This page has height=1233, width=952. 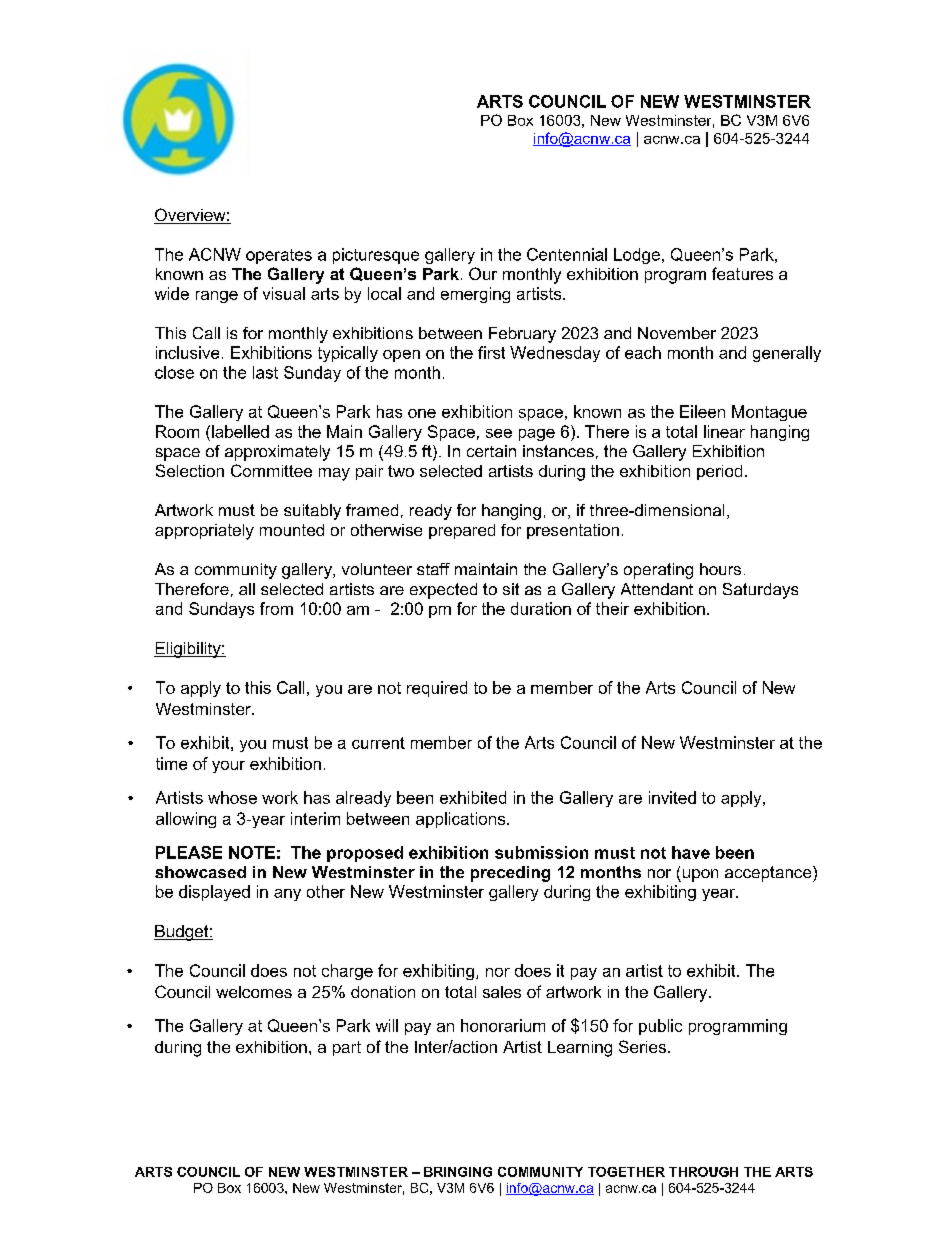 What do you see at coordinates (252, 852) in the page?
I see `NOTE` at bounding box center [252, 852].
